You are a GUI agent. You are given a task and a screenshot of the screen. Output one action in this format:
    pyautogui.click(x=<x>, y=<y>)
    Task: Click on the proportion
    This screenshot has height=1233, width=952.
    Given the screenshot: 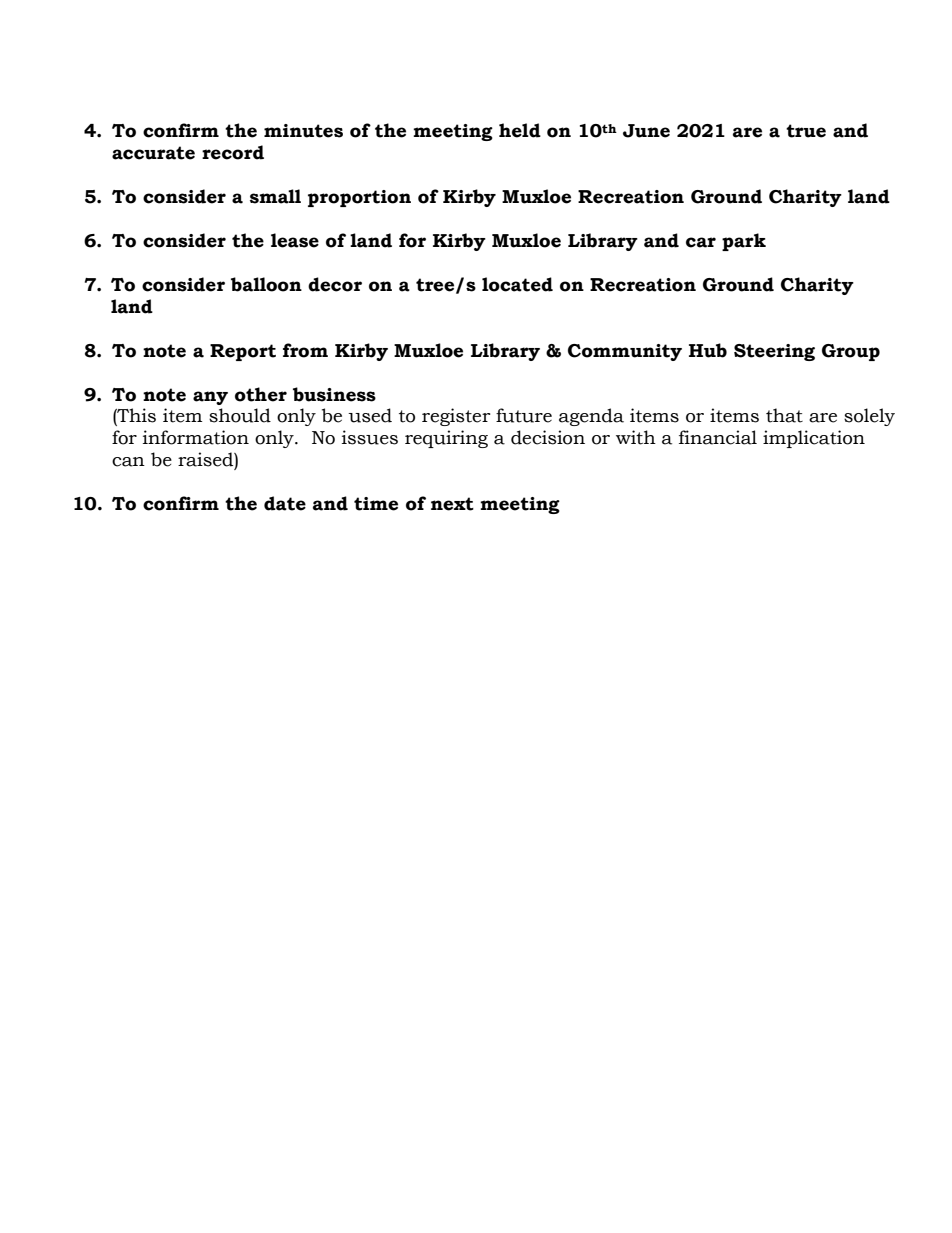 What is the action you would take?
    pyautogui.click(x=359, y=198)
